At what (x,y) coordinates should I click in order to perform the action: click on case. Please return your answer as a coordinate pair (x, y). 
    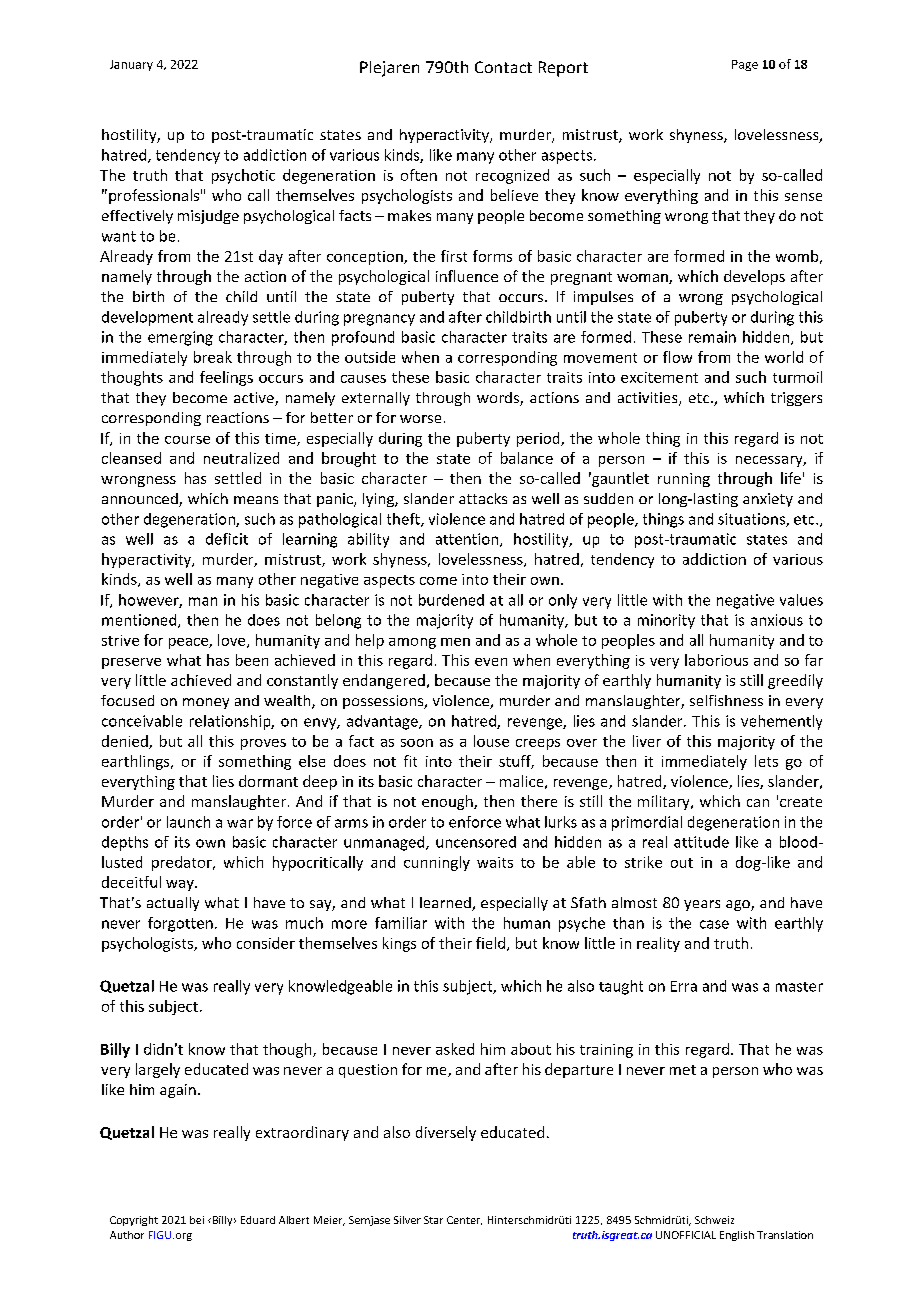
    Looking at the image, I should click on (714, 924).
